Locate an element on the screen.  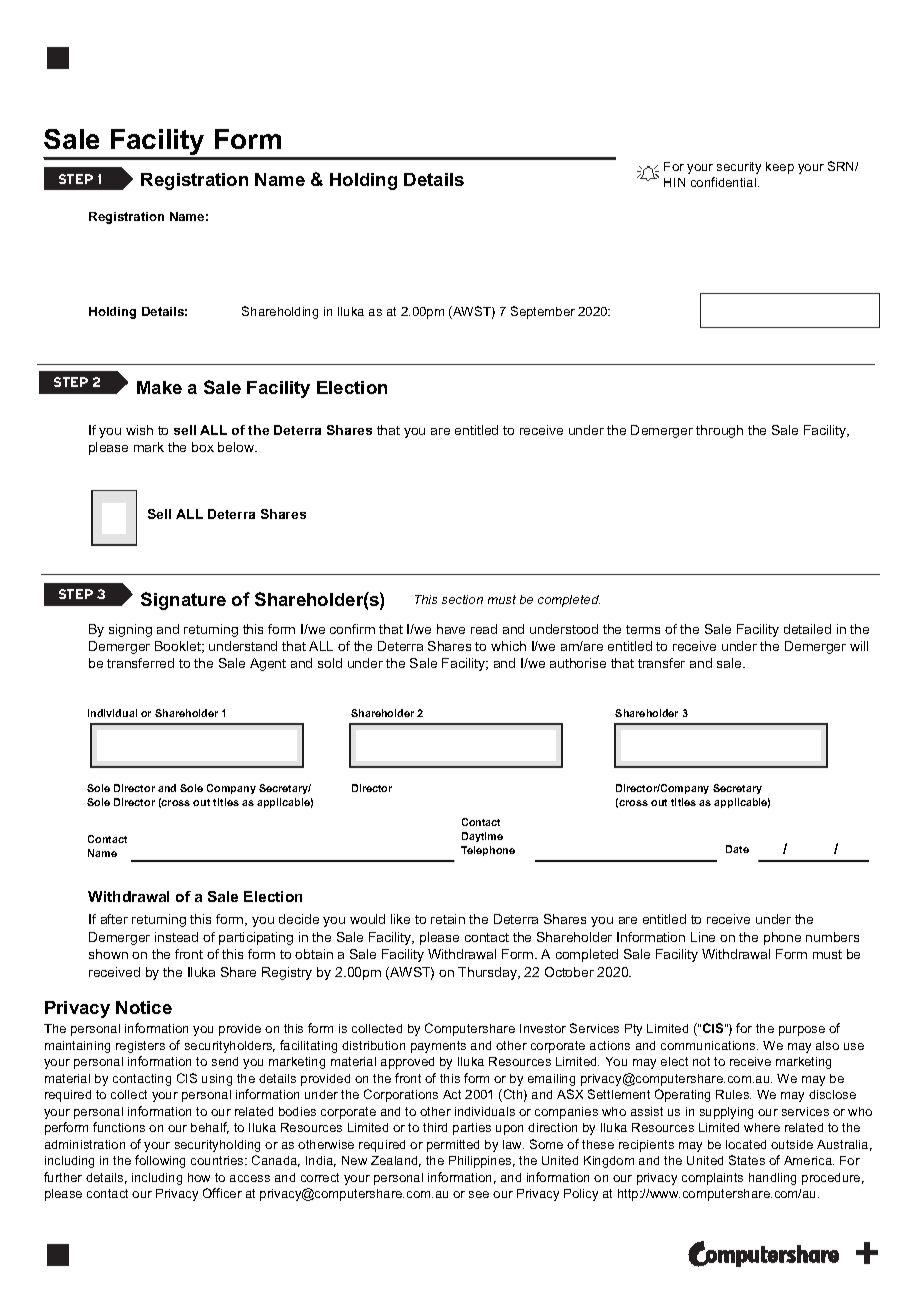
Make is located at coordinates (159, 387).
